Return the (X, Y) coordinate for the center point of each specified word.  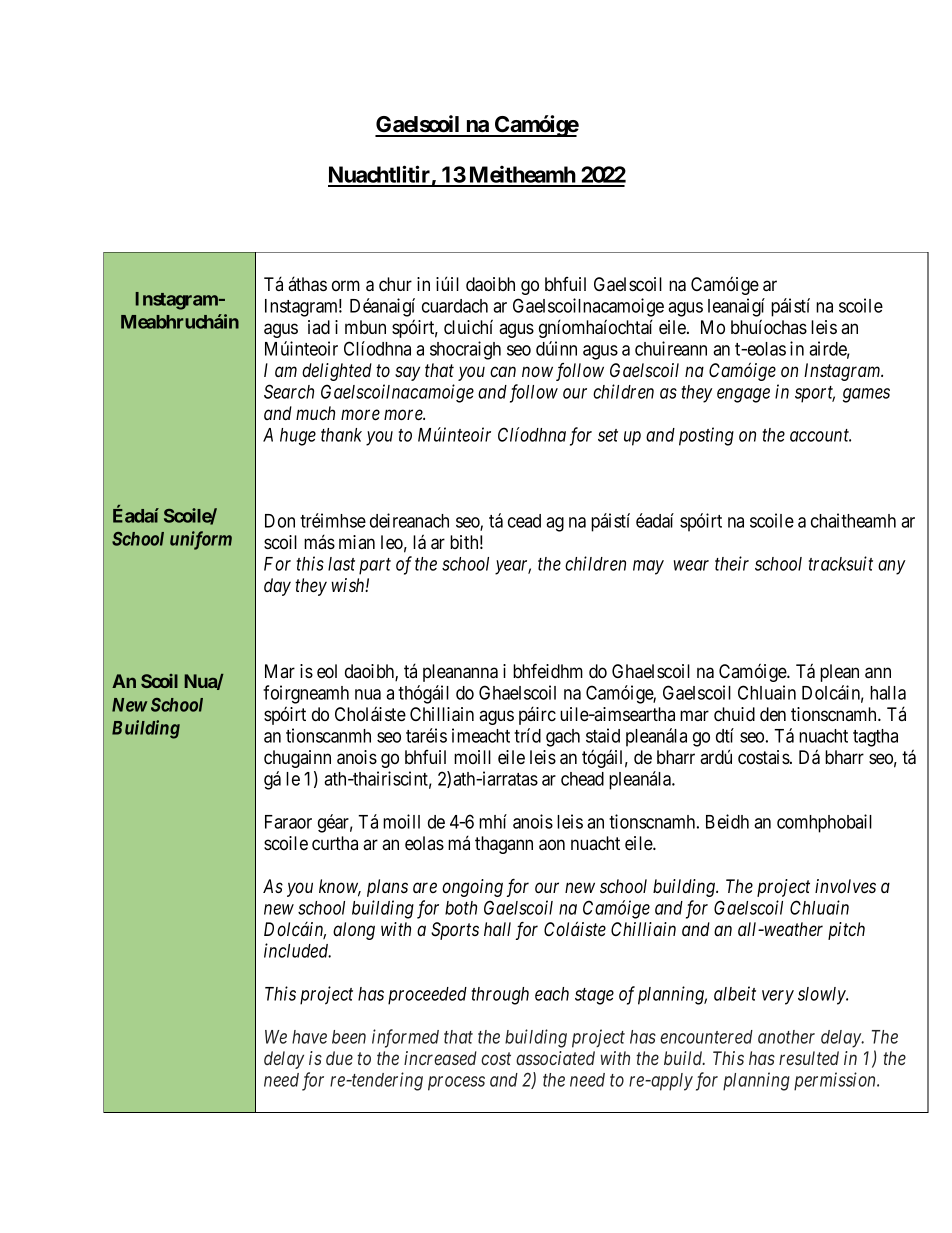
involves (845, 886)
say (407, 374)
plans (387, 888)
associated (555, 1058)
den (773, 714)
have (309, 1037)
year (513, 567)
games (866, 395)
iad (319, 327)
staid (603, 735)
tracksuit (840, 563)
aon (552, 845)
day (277, 587)
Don (280, 521)
